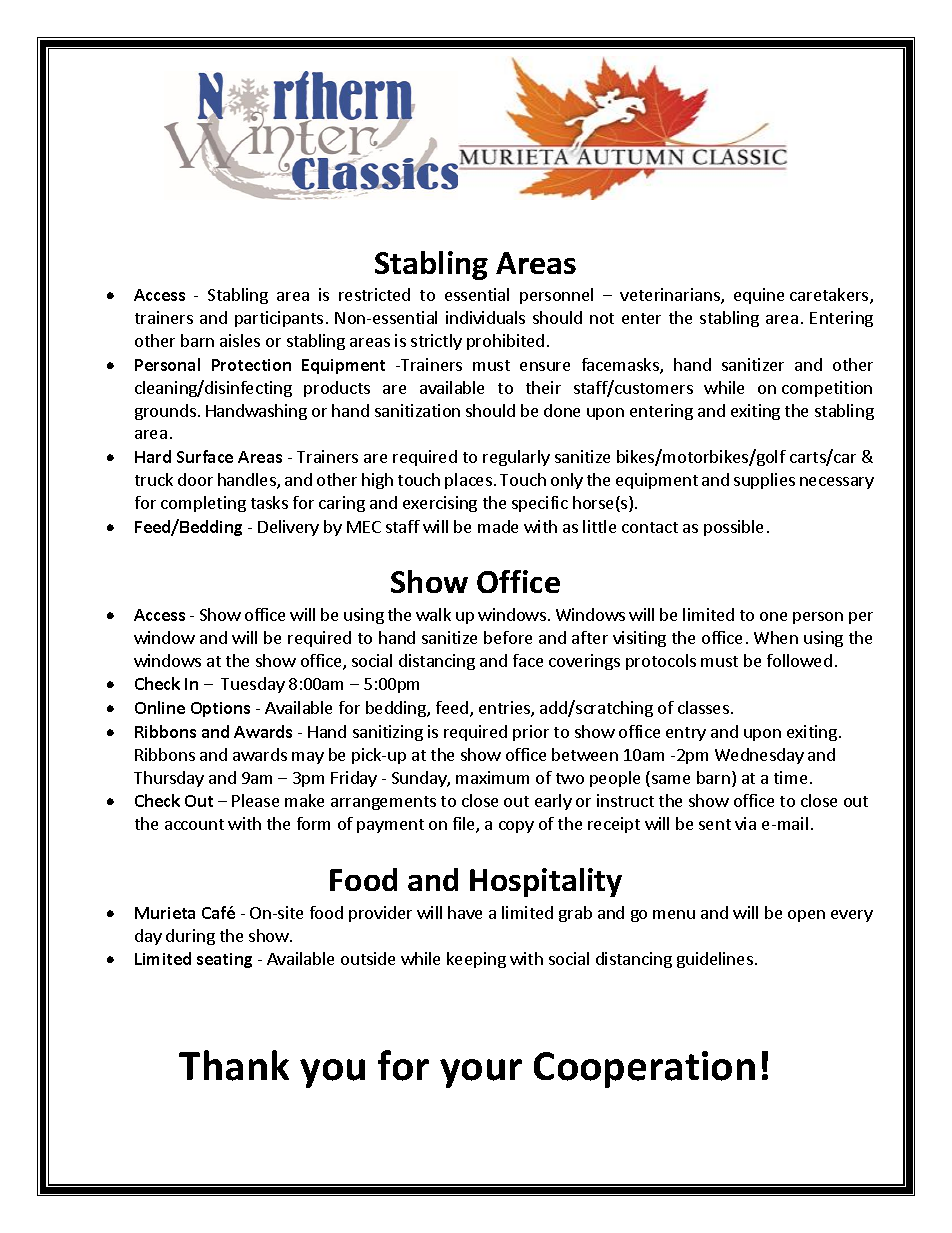  Describe the element at coordinates (190, 937) in the screenshot. I see `during` at that location.
